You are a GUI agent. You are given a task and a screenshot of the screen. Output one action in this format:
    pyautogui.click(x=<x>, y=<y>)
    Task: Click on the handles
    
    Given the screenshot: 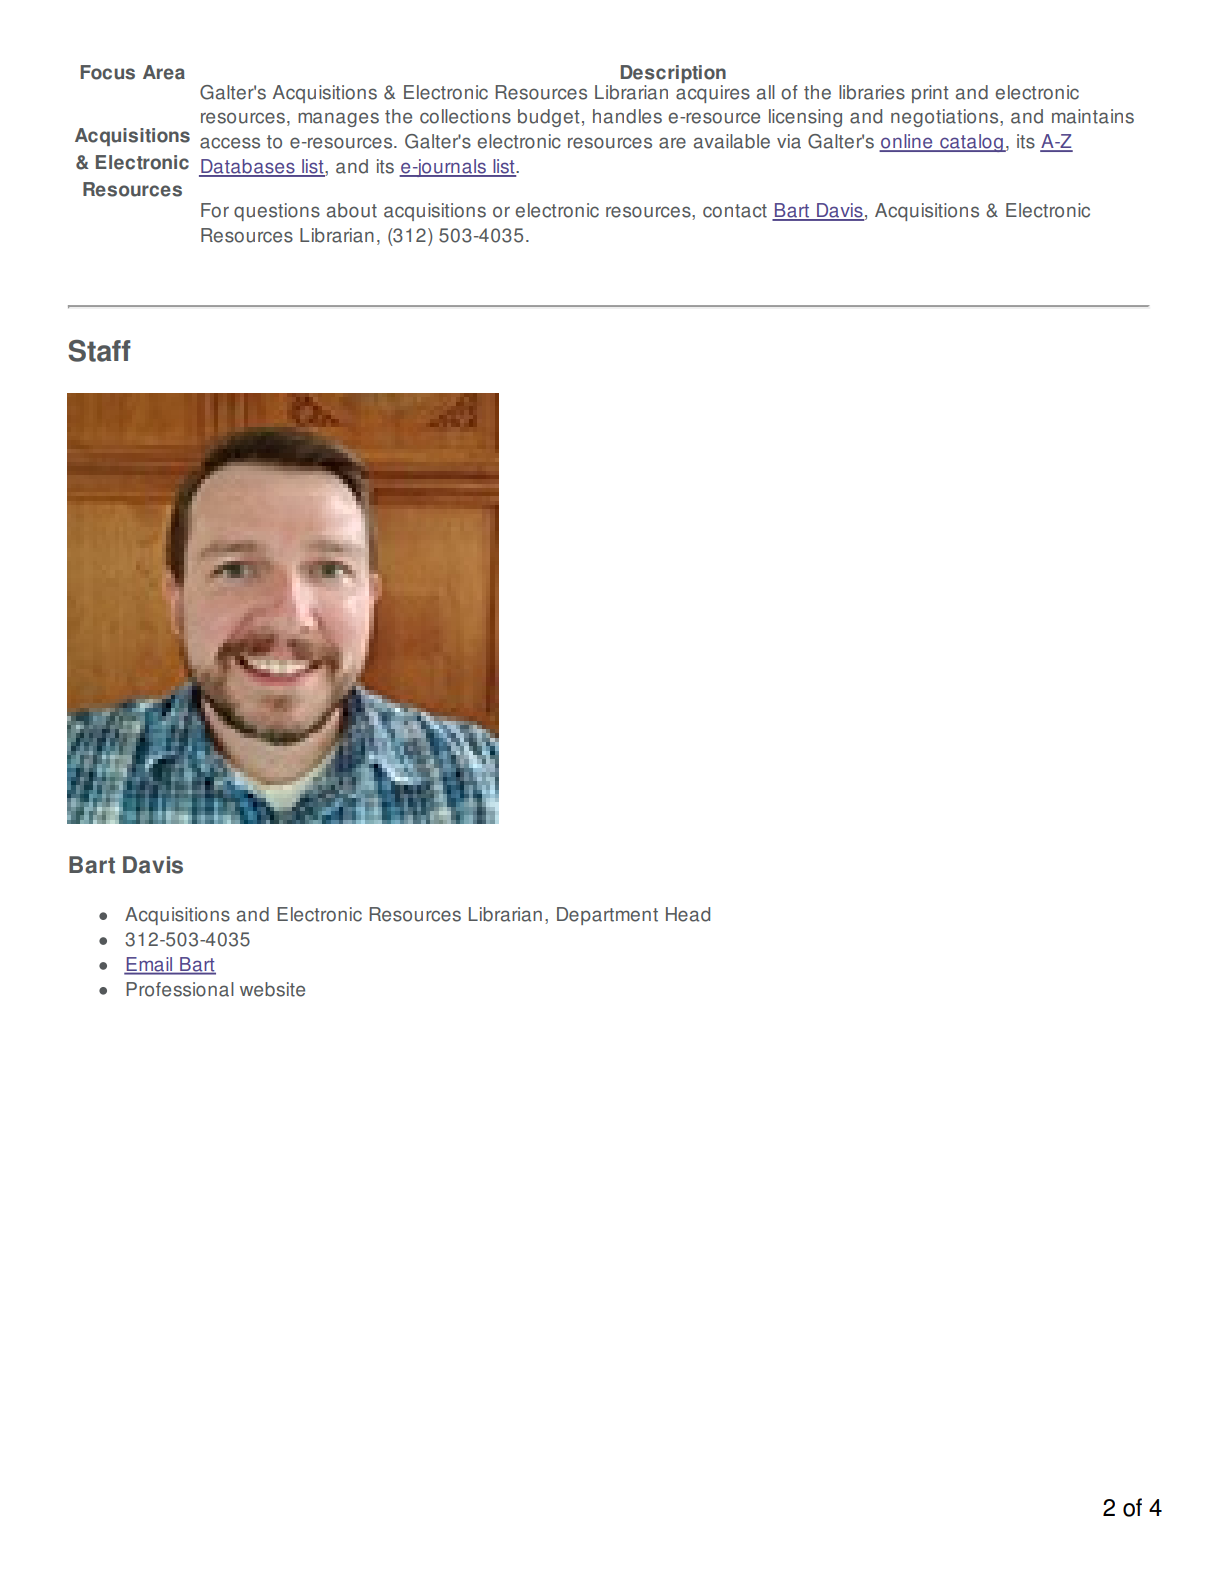 What is the action you would take?
    pyautogui.click(x=627, y=116)
